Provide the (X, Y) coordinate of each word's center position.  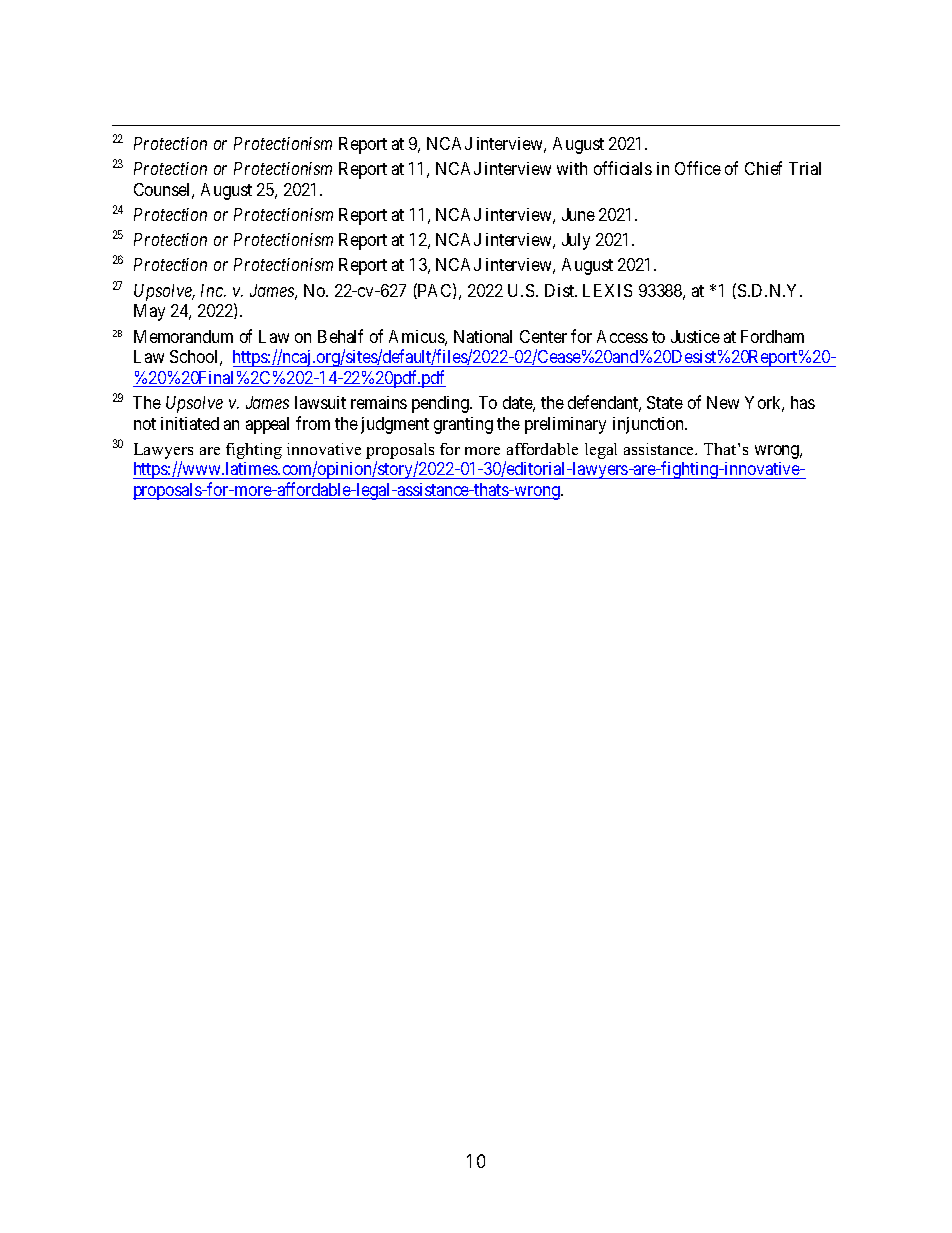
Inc (213, 290)
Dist (561, 290)
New (723, 402)
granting (463, 425)
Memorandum (183, 336)
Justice (695, 336)
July (576, 241)
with (572, 168)
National (483, 336)
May (149, 312)
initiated (190, 423)
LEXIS (607, 290)
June (578, 214)
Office (698, 168)
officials (623, 168)
